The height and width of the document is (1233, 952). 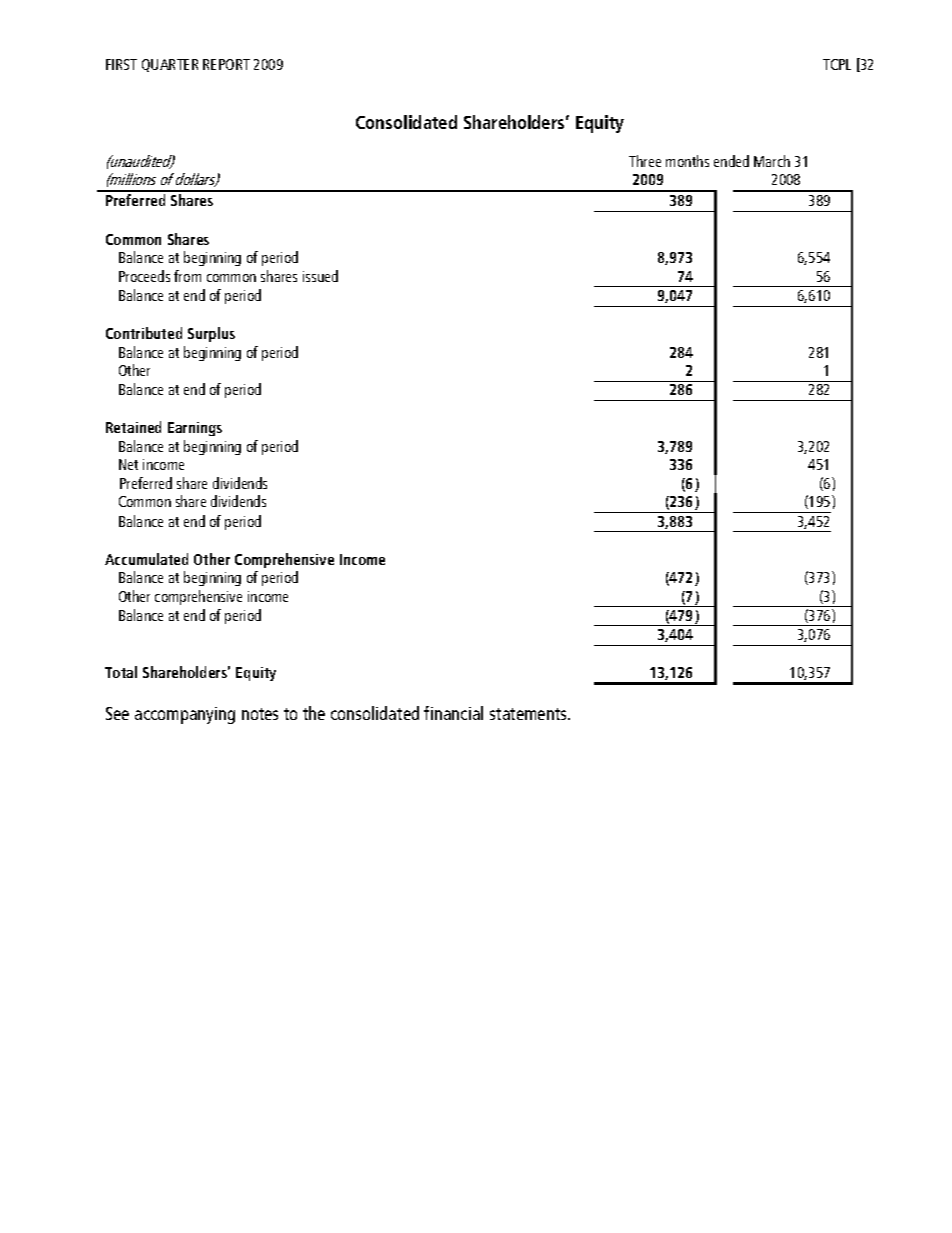 What do you see at coordinates (687, 161) in the document?
I see `months` at bounding box center [687, 161].
